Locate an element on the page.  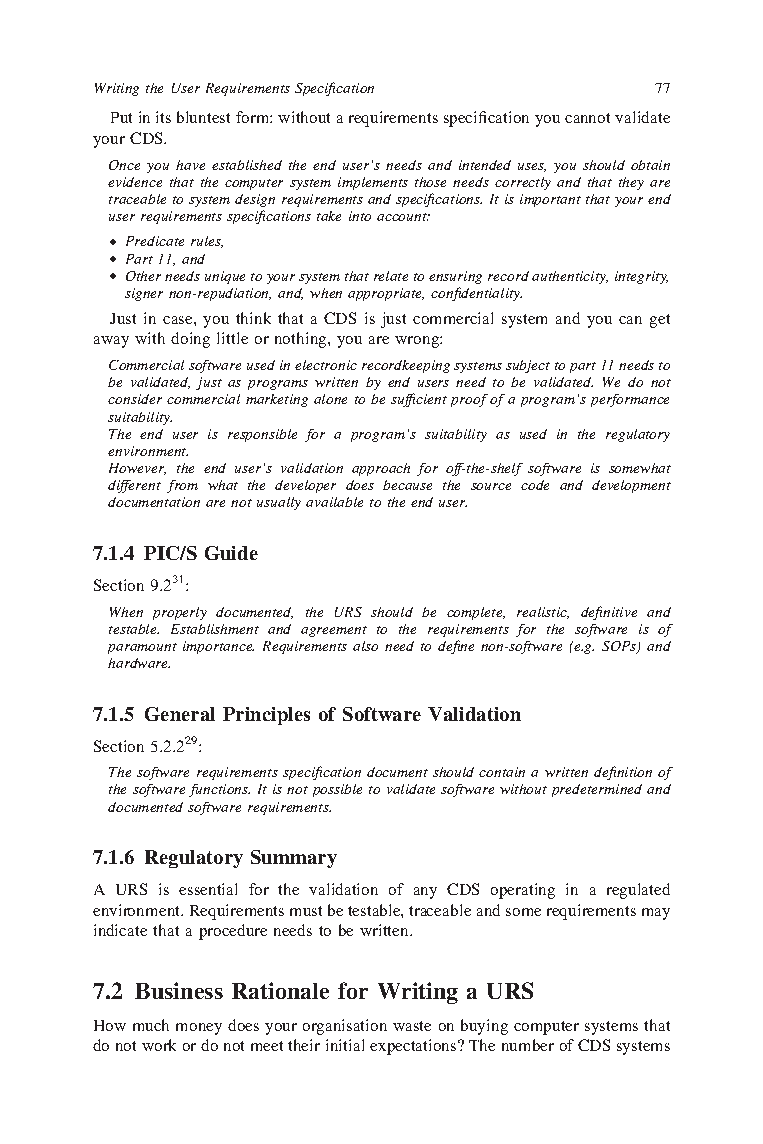
cannot is located at coordinates (587, 118).
